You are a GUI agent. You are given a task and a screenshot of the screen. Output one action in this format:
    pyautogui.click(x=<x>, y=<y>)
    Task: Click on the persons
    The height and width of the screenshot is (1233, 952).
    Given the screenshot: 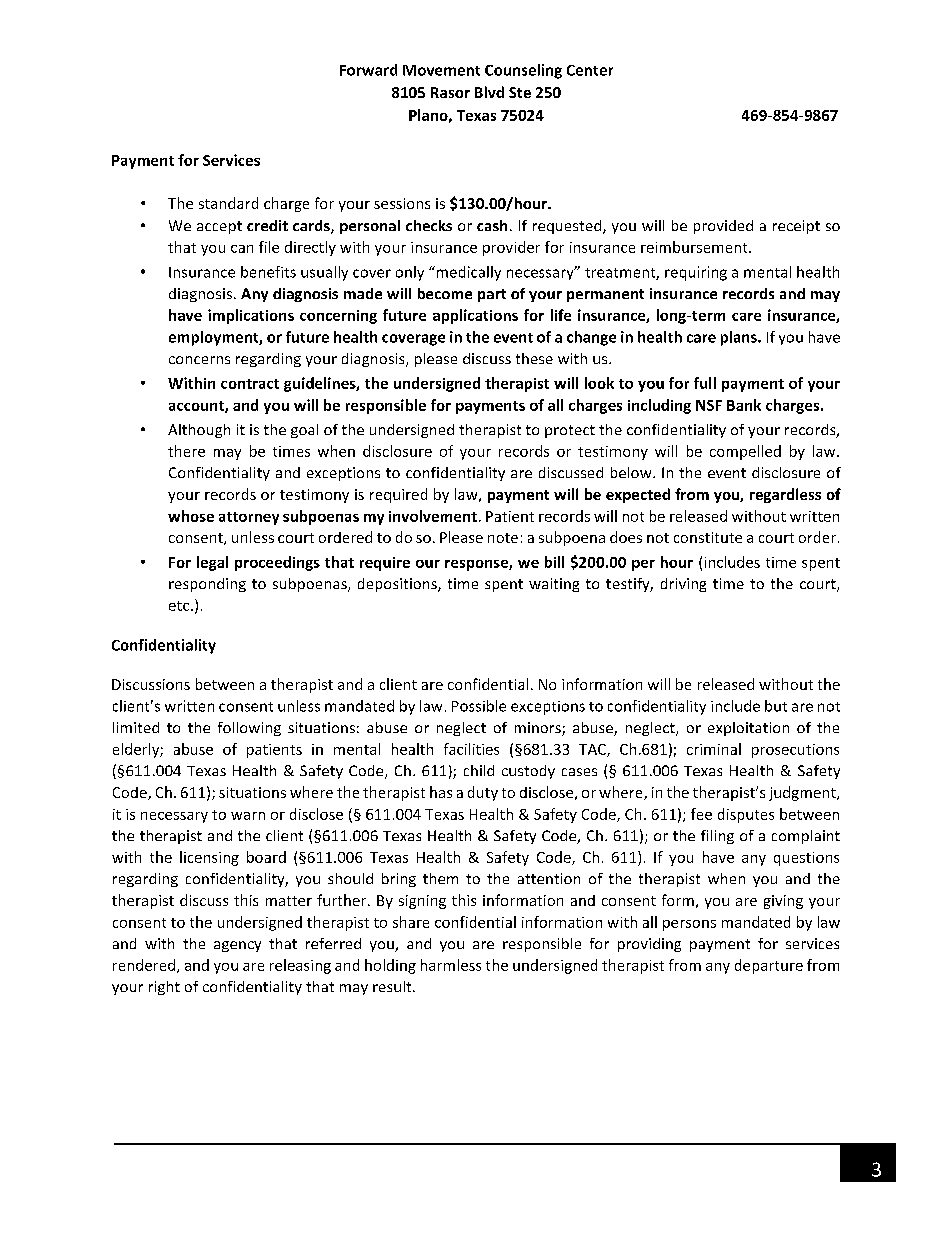 What is the action you would take?
    pyautogui.click(x=689, y=925)
